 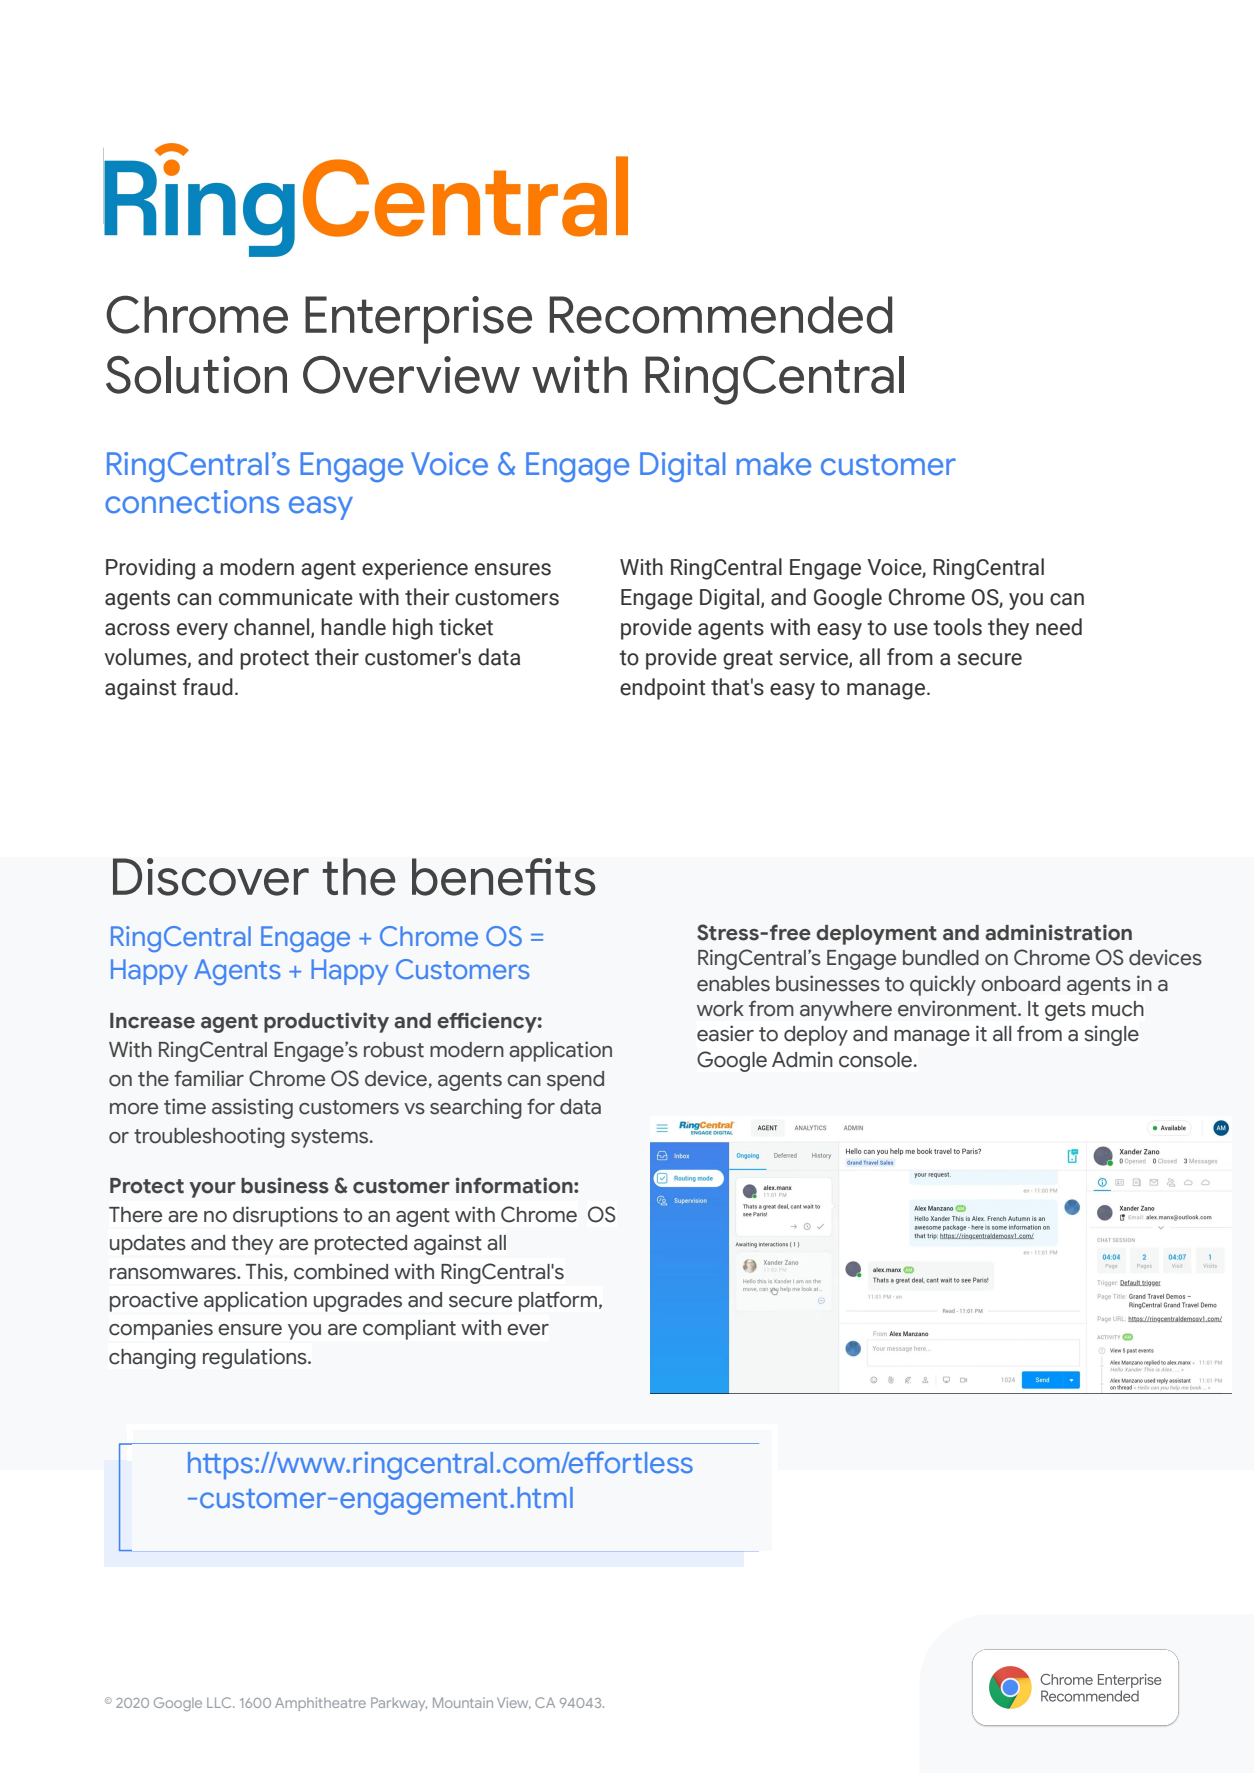 What do you see at coordinates (220, 1702) in the screenshot?
I see `LLC` at bounding box center [220, 1702].
